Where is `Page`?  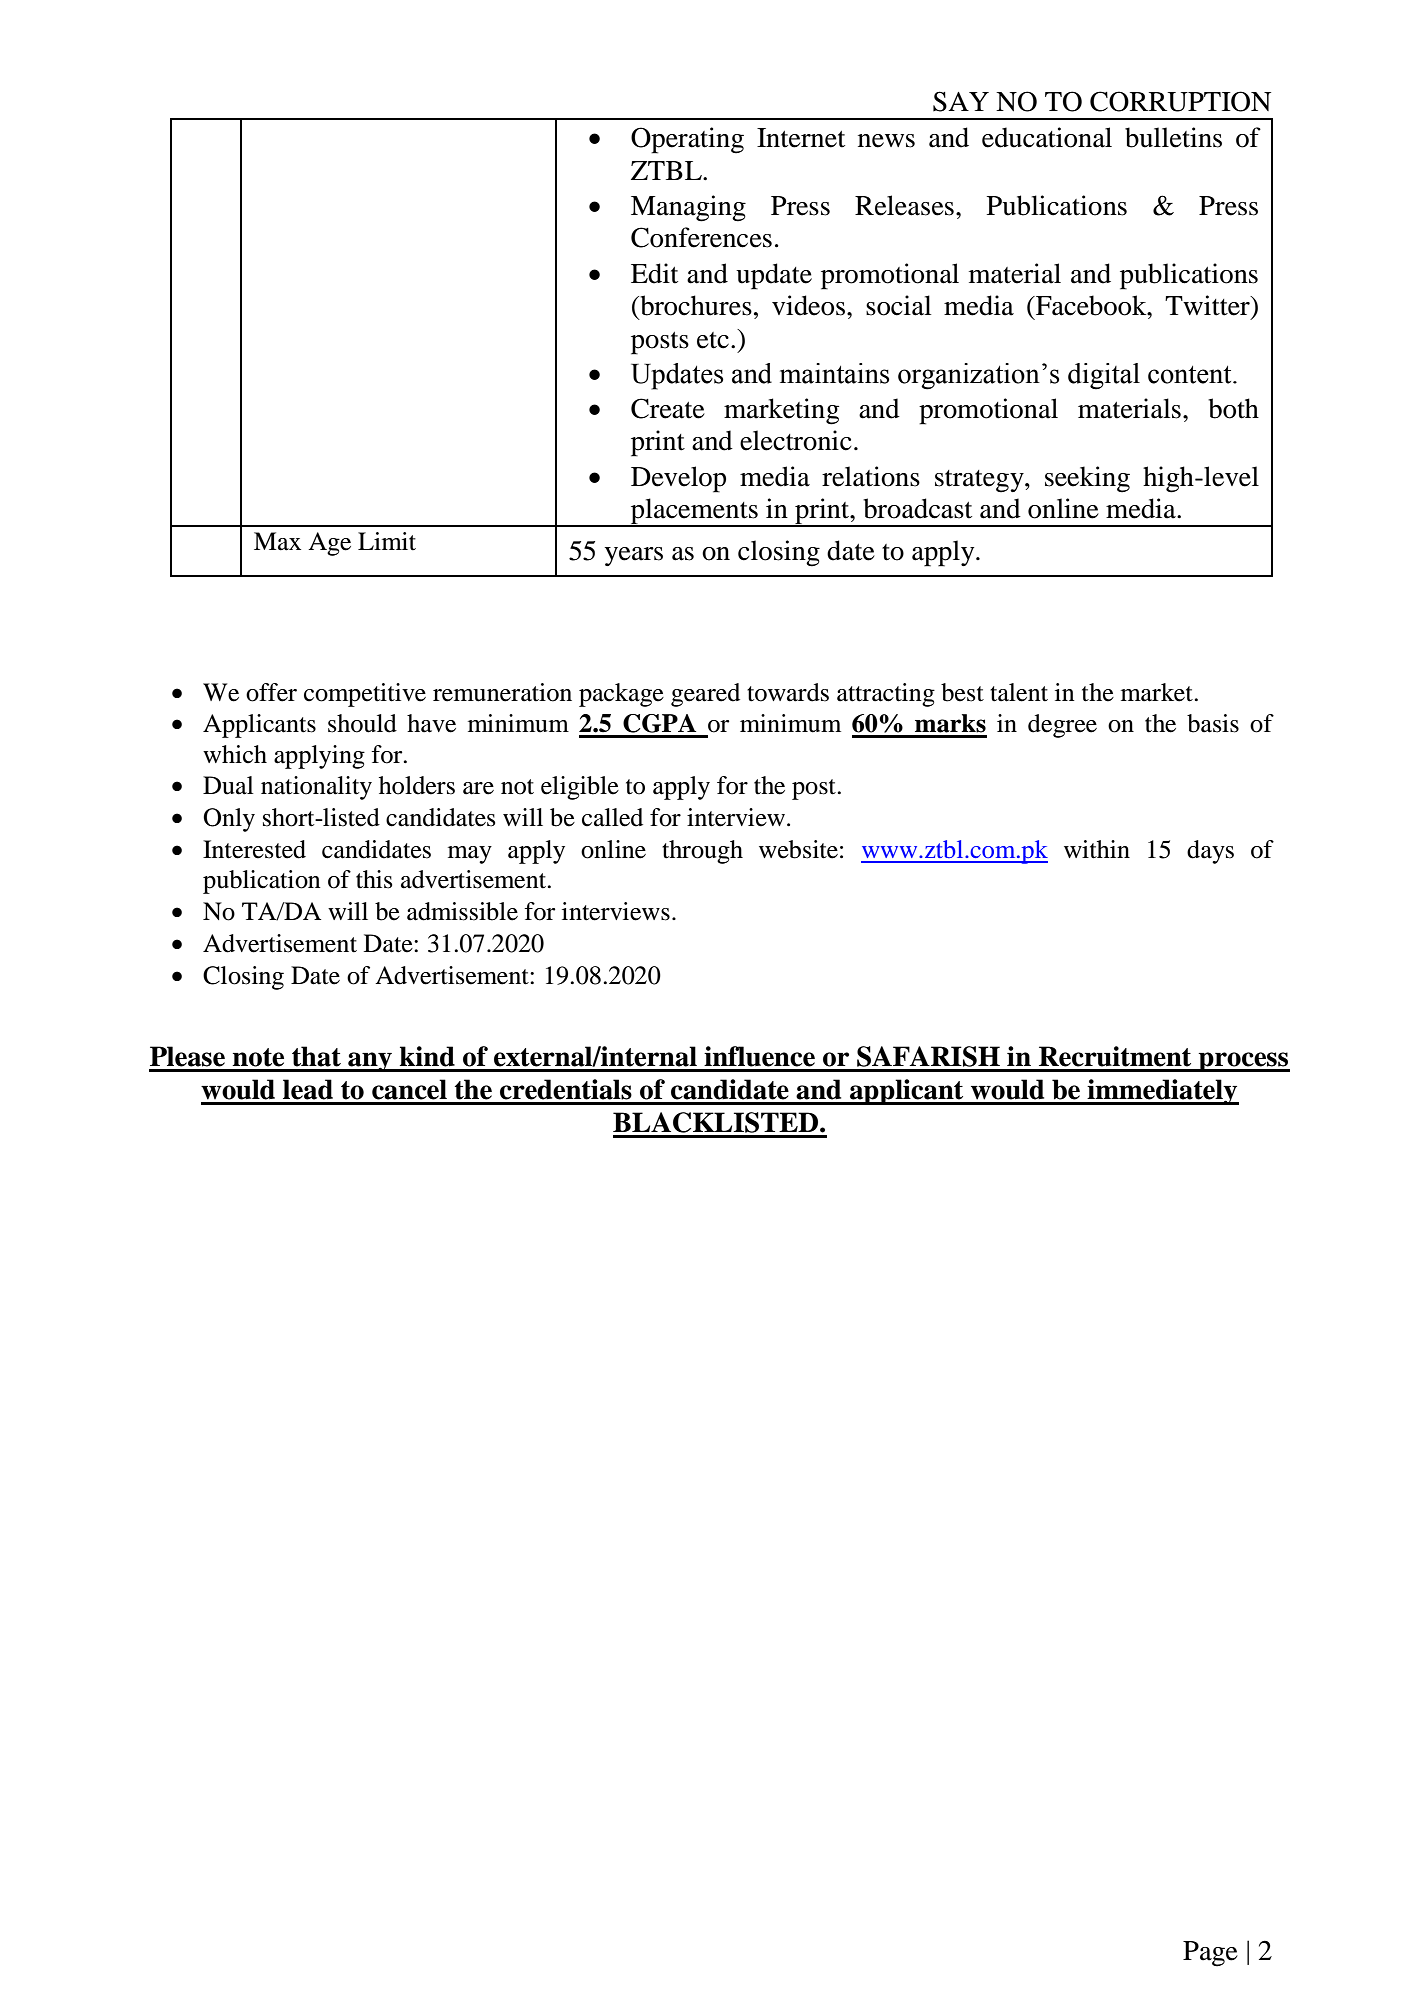 Page is located at coordinates (1210, 1954).
